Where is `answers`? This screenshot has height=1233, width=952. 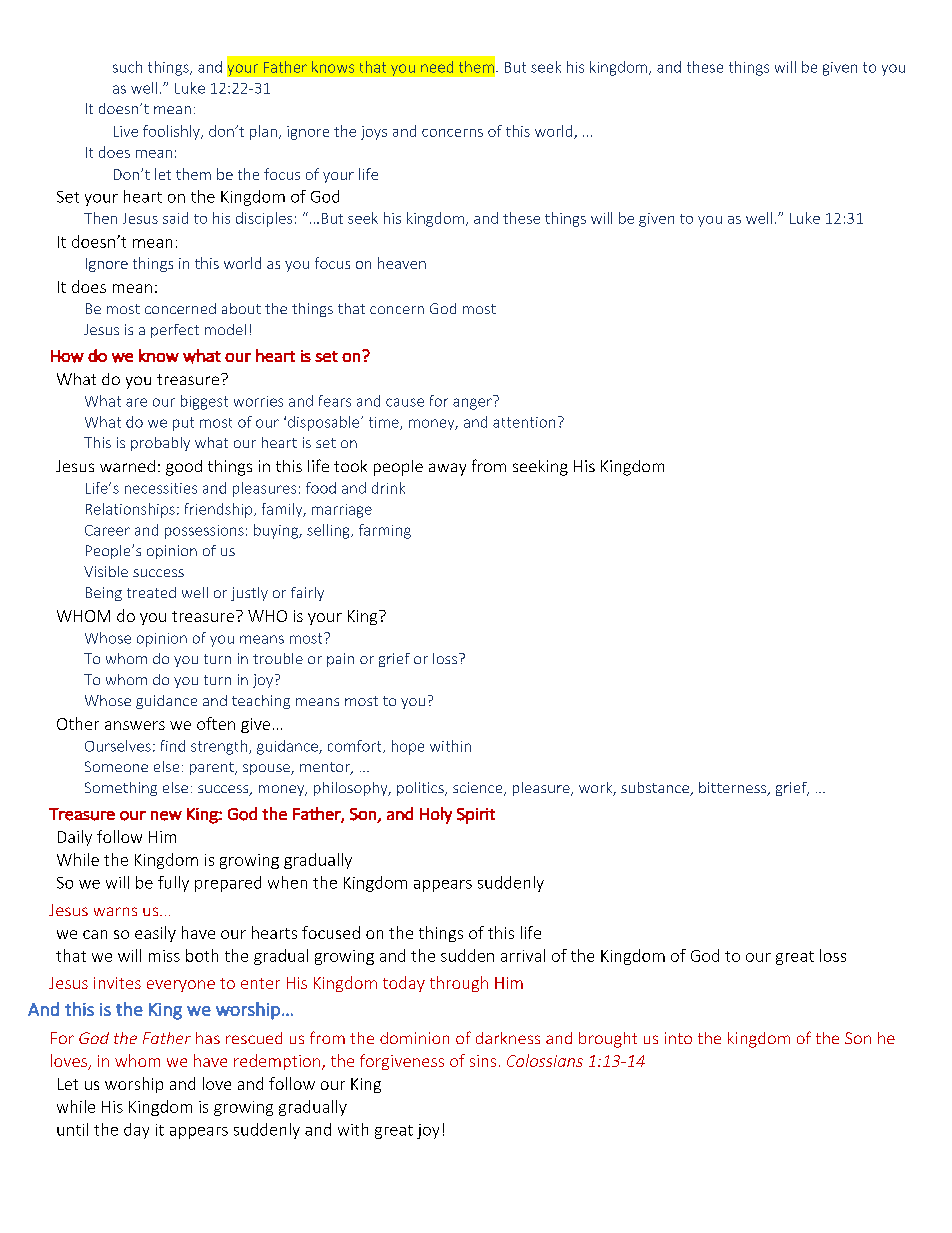 answers is located at coordinates (135, 725).
